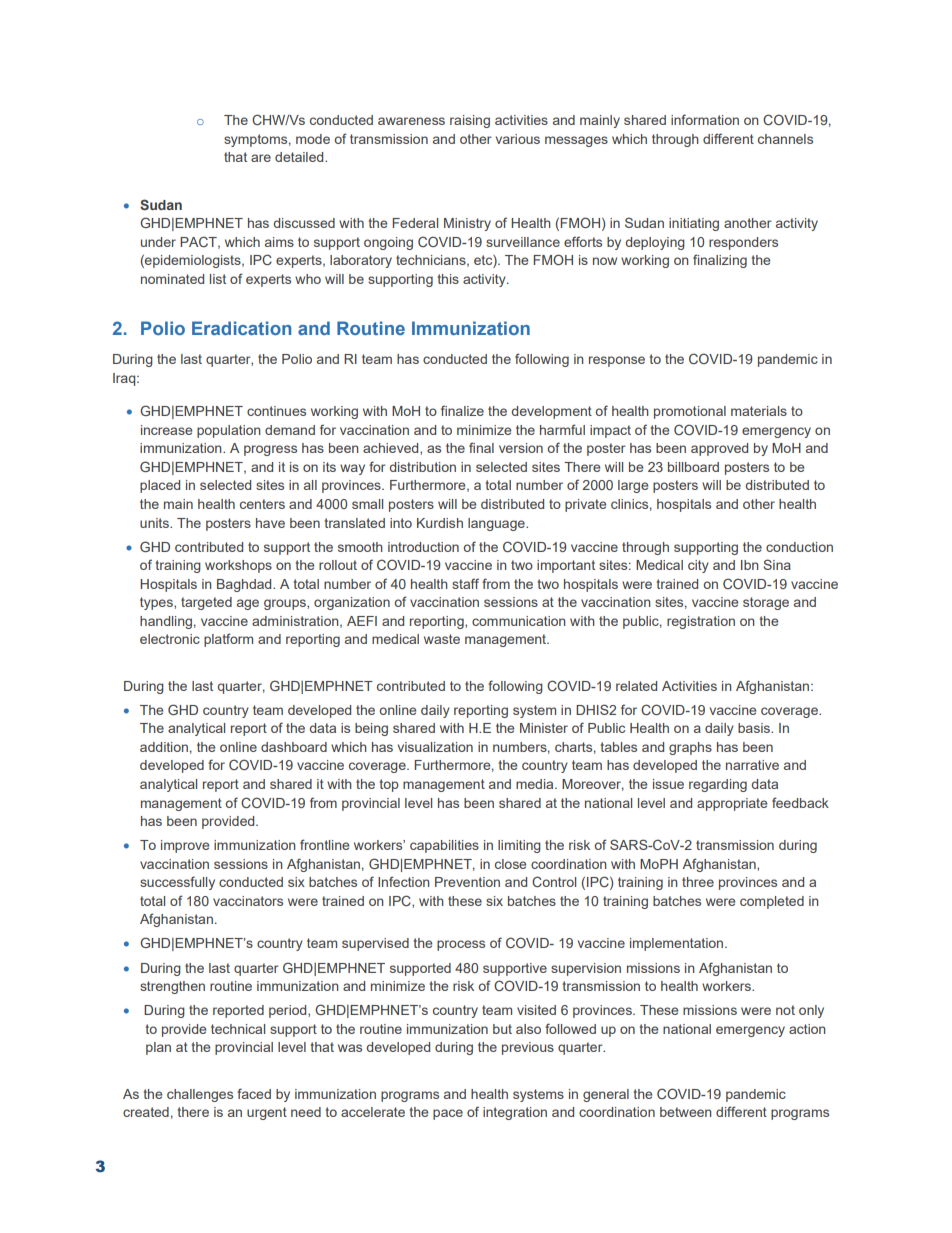  Describe the element at coordinates (206, 603) in the document. I see `targeted` at that location.
